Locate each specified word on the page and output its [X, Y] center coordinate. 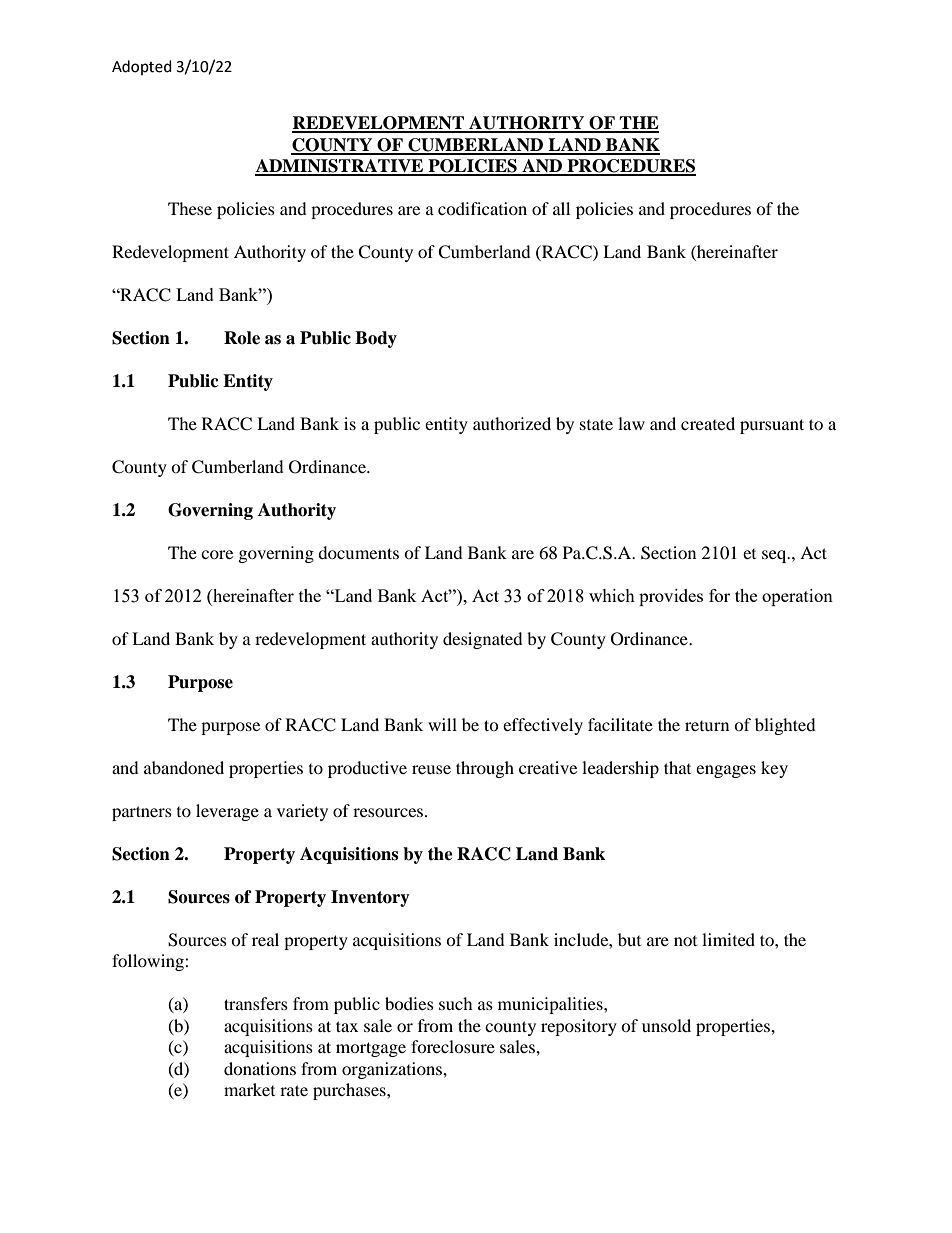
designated [483, 640]
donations [260, 1068]
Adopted [142, 67]
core [217, 554]
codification [482, 208]
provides [671, 597]
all [561, 208]
